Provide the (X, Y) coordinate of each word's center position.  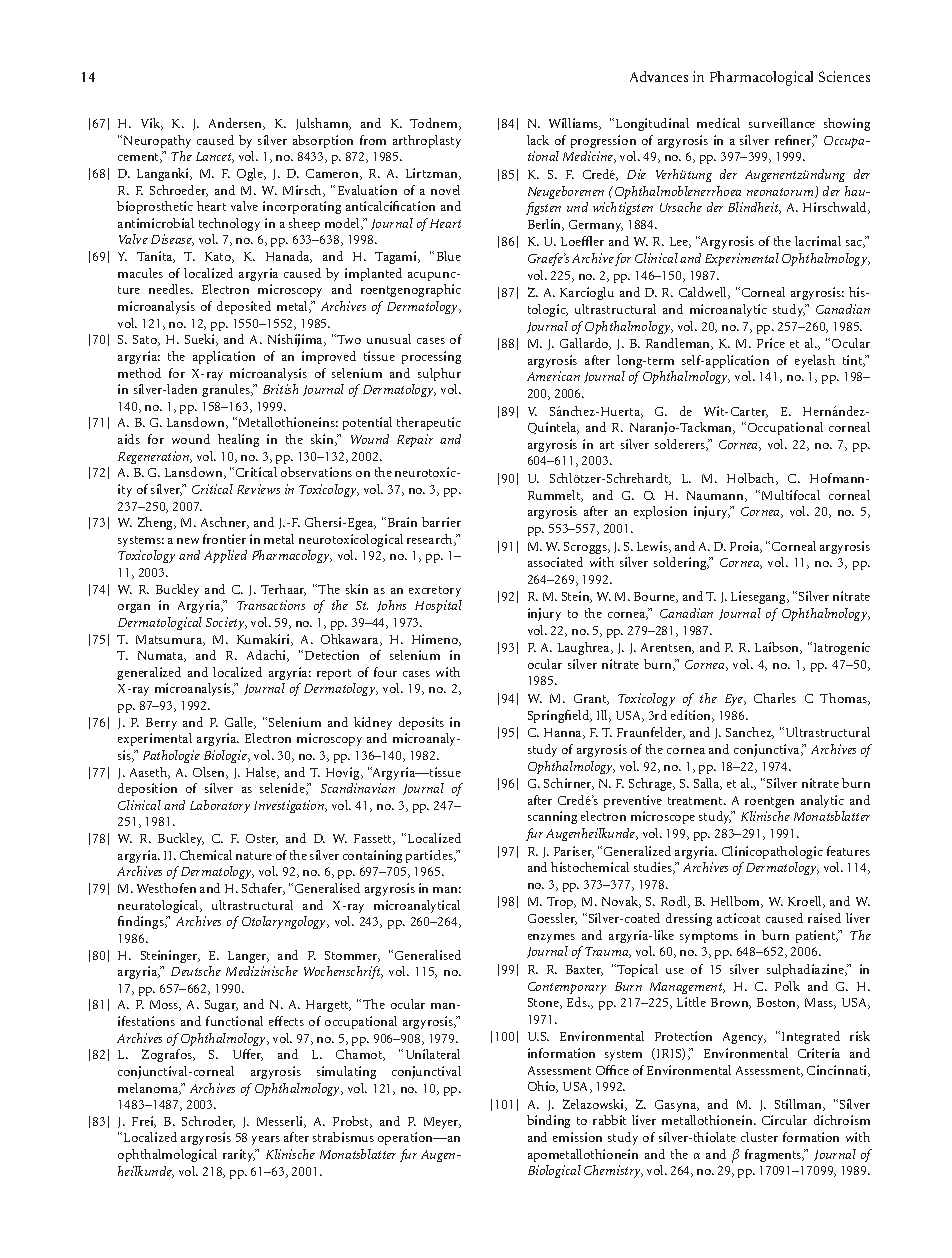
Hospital (438, 606)
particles (431, 856)
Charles (775, 698)
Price (771, 343)
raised (824, 918)
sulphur (439, 374)
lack (538, 140)
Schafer (263, 889)
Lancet (215, 157)
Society (226, 623)
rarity (240, 1155)
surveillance (782, 123)
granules (227, 390)
